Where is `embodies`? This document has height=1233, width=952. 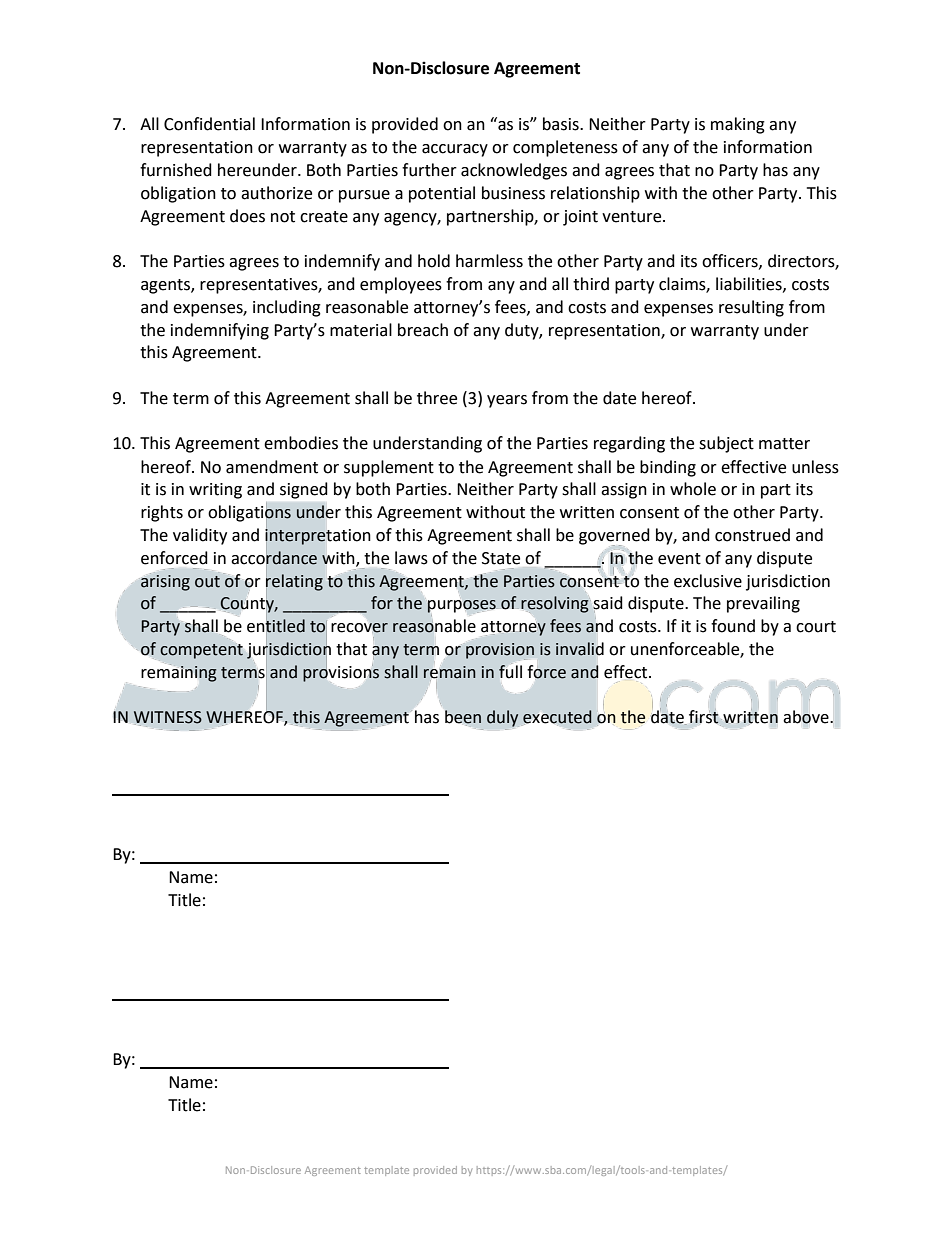 embodies is located at coordinates (301, 443).
